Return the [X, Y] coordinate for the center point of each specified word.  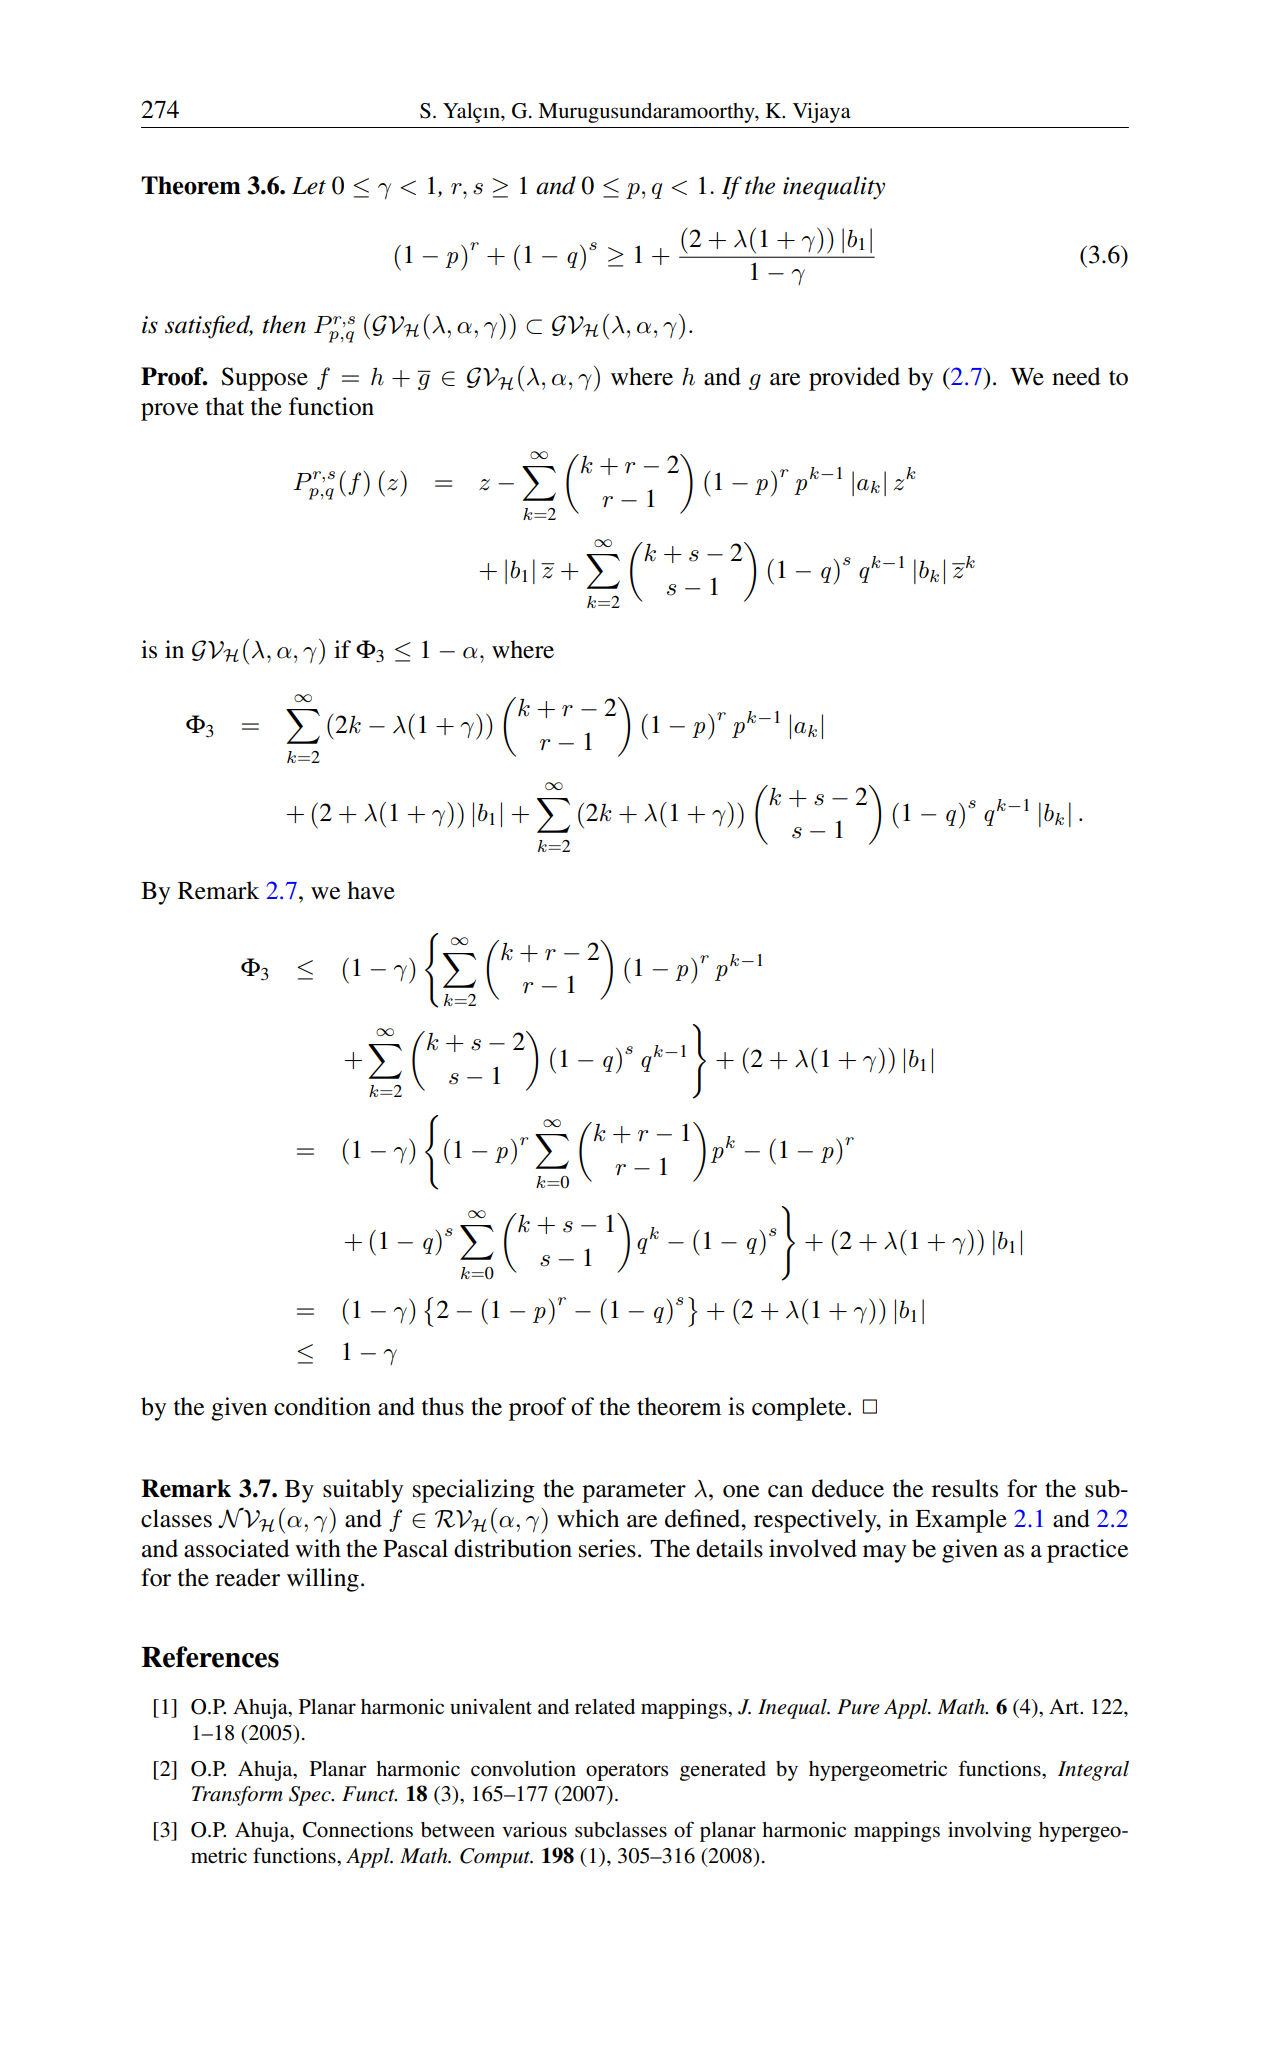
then [284, 324]
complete [799, 1409]
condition [322, 1406]
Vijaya [822, 113]
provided [854, 379]
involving [989, 1832]
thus [443, 1406]
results [965, 1488]
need [1076, 376]
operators [627, 1772]
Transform [237, 1796]
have [371, 890]
